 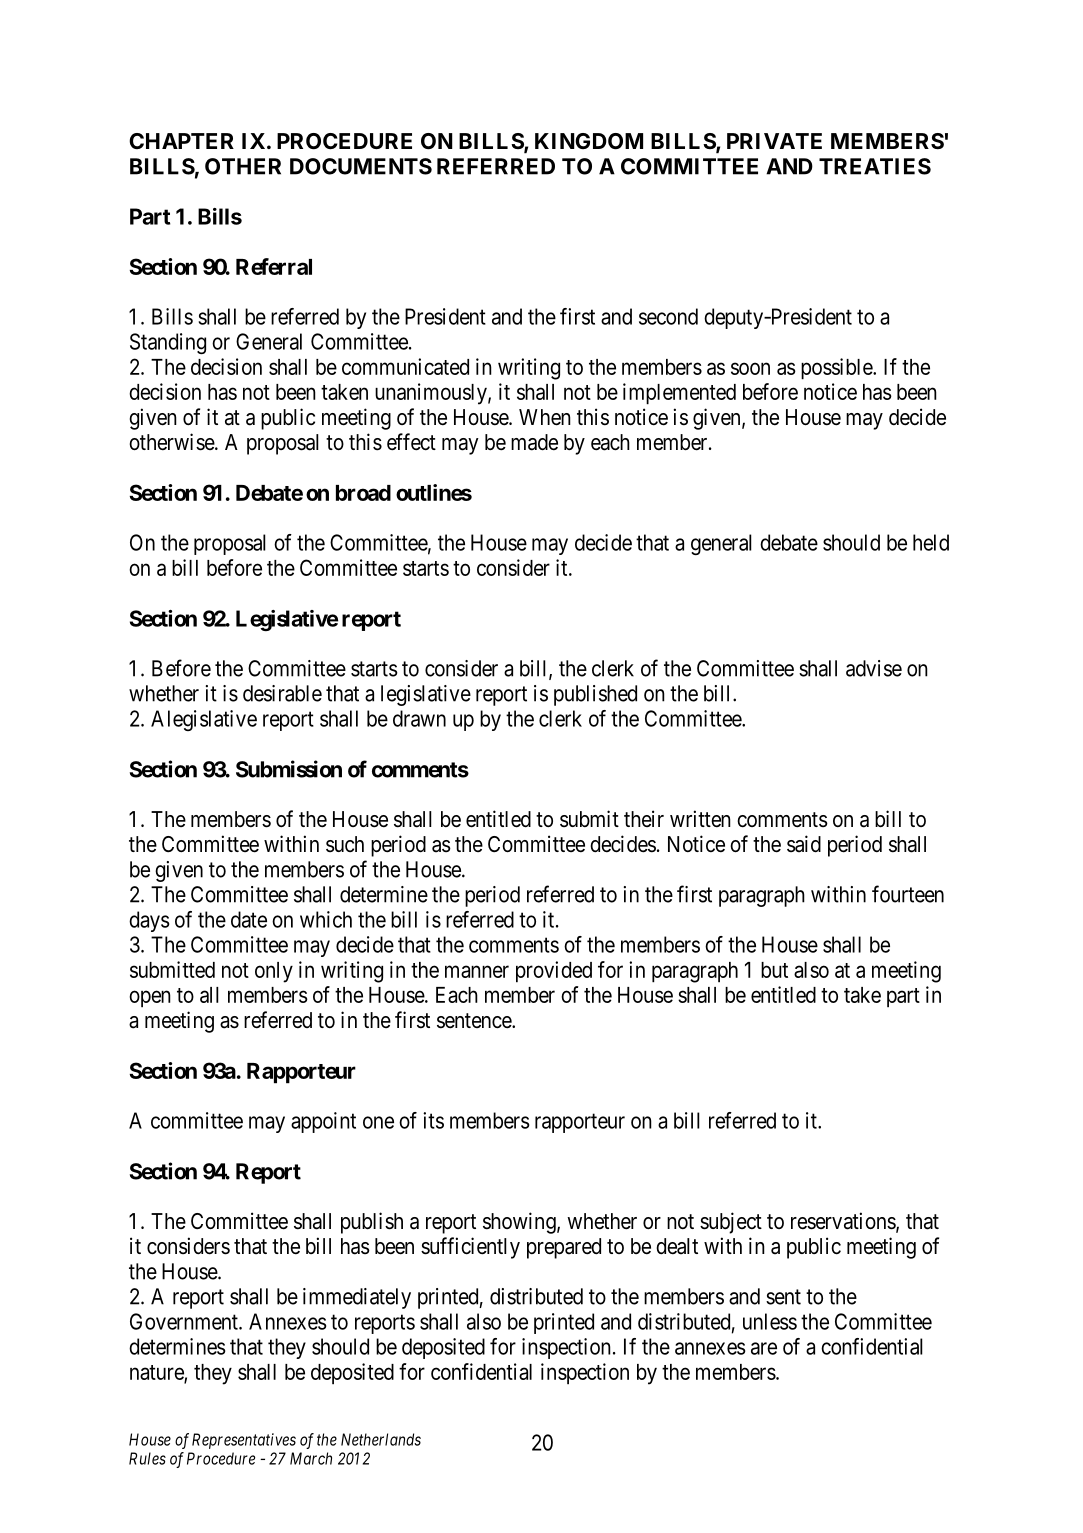 What do you see at coordinates (804, 844) in the screenshot?
I see `said` at bounding box center [804, 844].
